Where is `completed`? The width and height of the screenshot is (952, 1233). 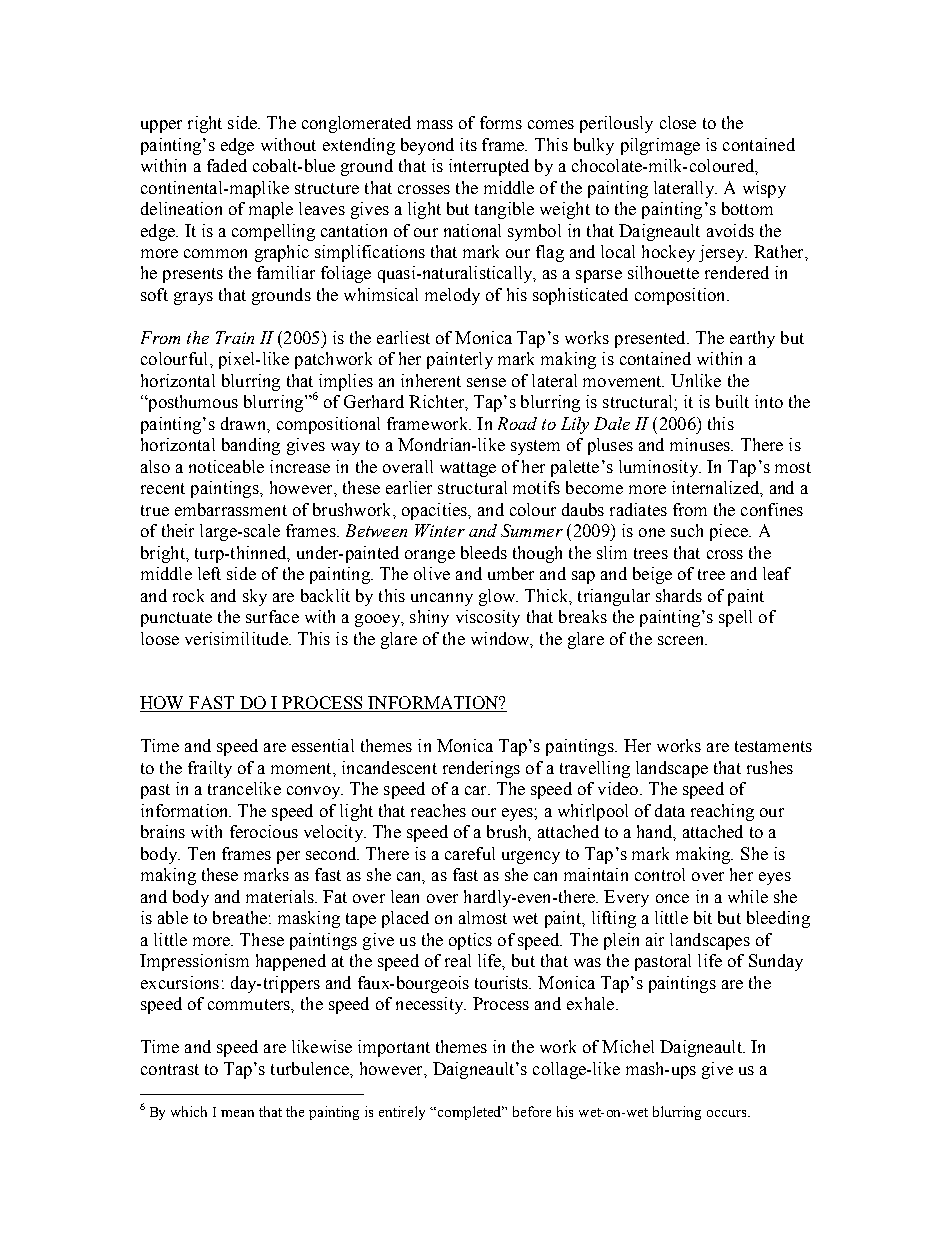 completed is located at coordinates (471, 1113).
